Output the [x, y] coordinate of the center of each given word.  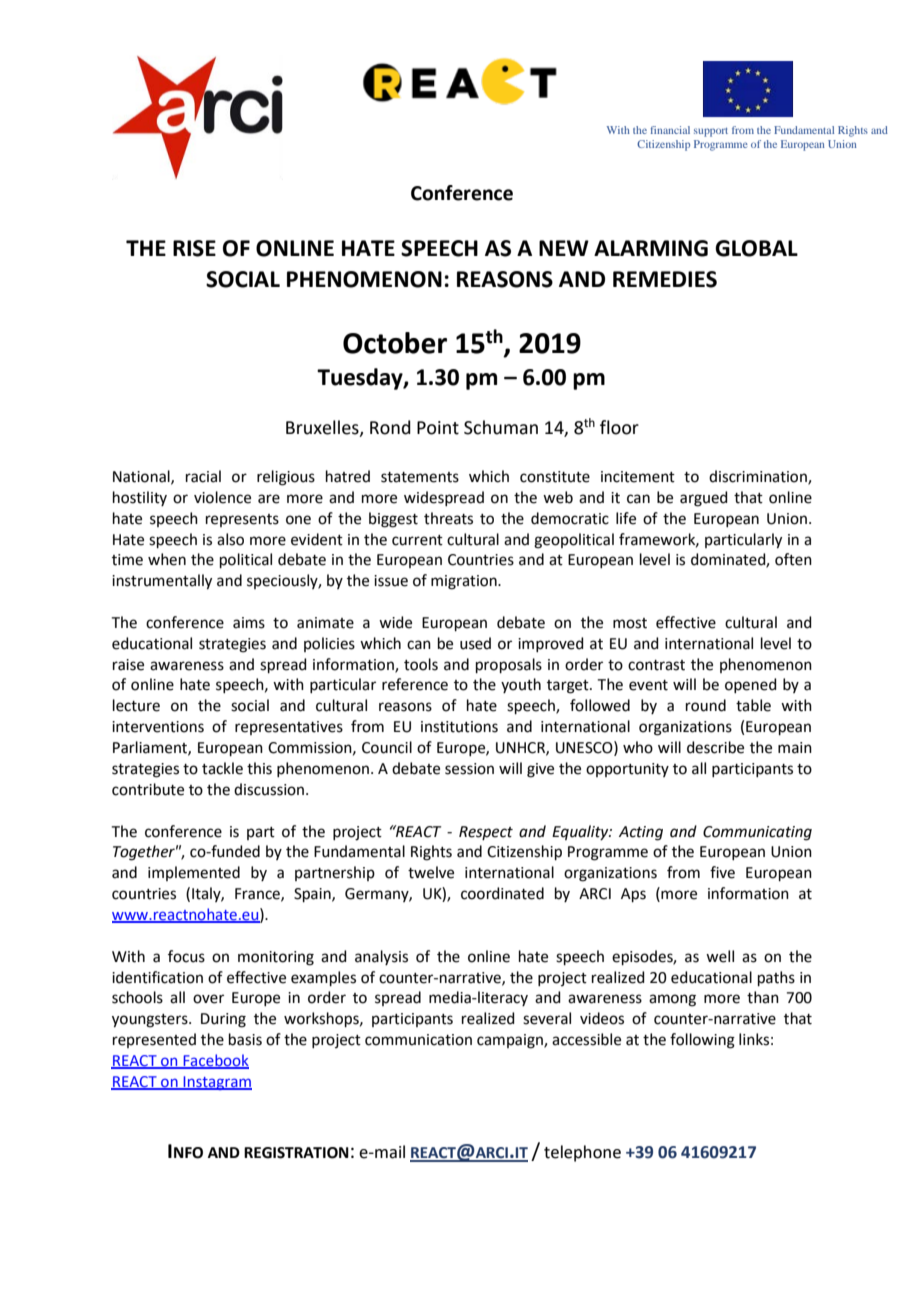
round [706, 705]
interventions [158, 727]
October [395, 343]
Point [438, 428]
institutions [459, 727]
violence [222, 497]
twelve [431, 872]
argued [704, 499]
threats [448, 518]
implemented [194, 873]
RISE [194, 248]
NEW [564, 248]
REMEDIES [665, 279]
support [711, 132]
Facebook [215, 1061]
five [722, 872]
